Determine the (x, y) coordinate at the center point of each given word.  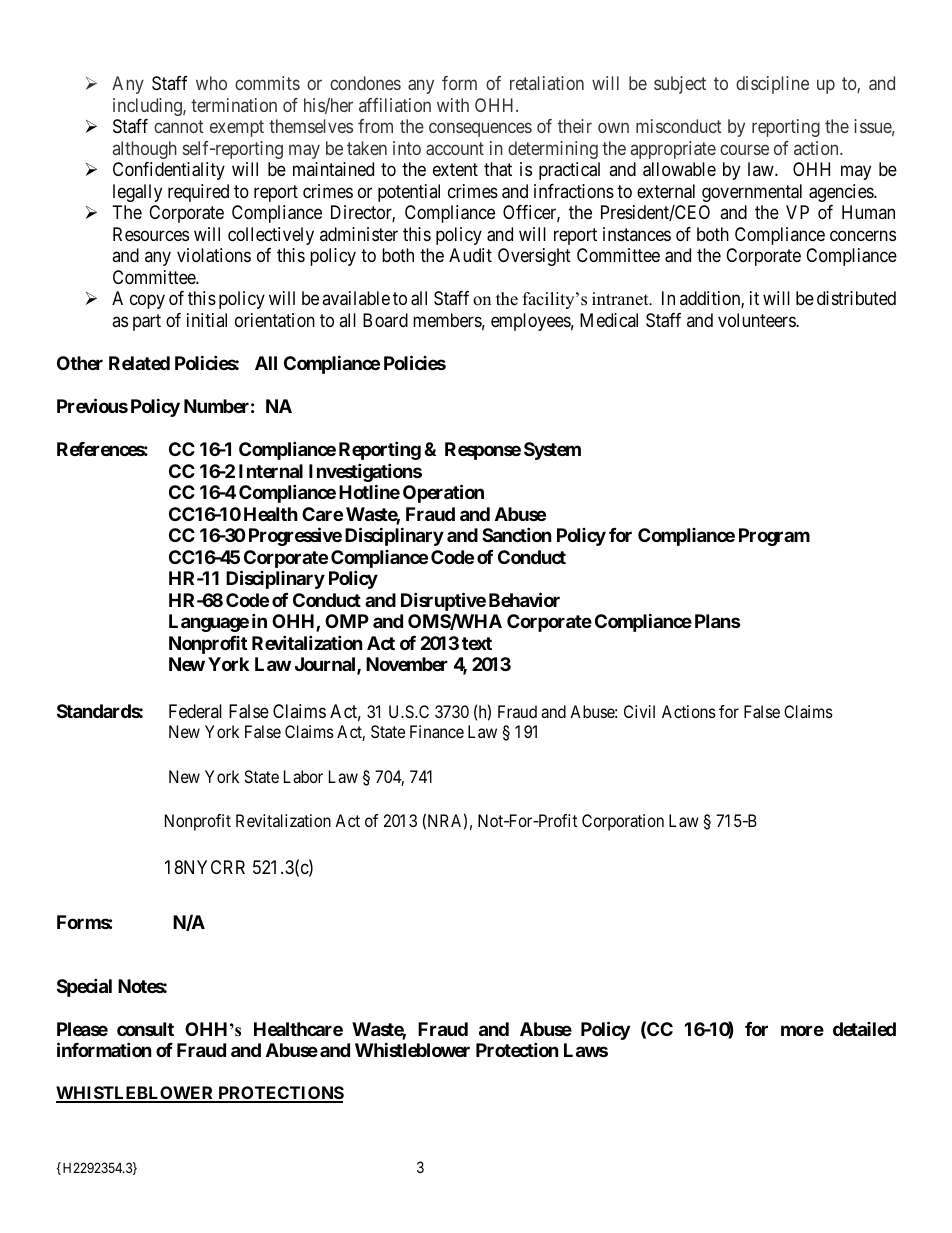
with (453, 105)
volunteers (757, 320)
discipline (772, 85)
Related (139, 363)
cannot (178, 127)
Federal (195, 711)
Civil (639, 711)
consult (145, 1029)
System (552, 451)
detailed (864, 1029)
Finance (437, 731)
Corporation (623, 822)
